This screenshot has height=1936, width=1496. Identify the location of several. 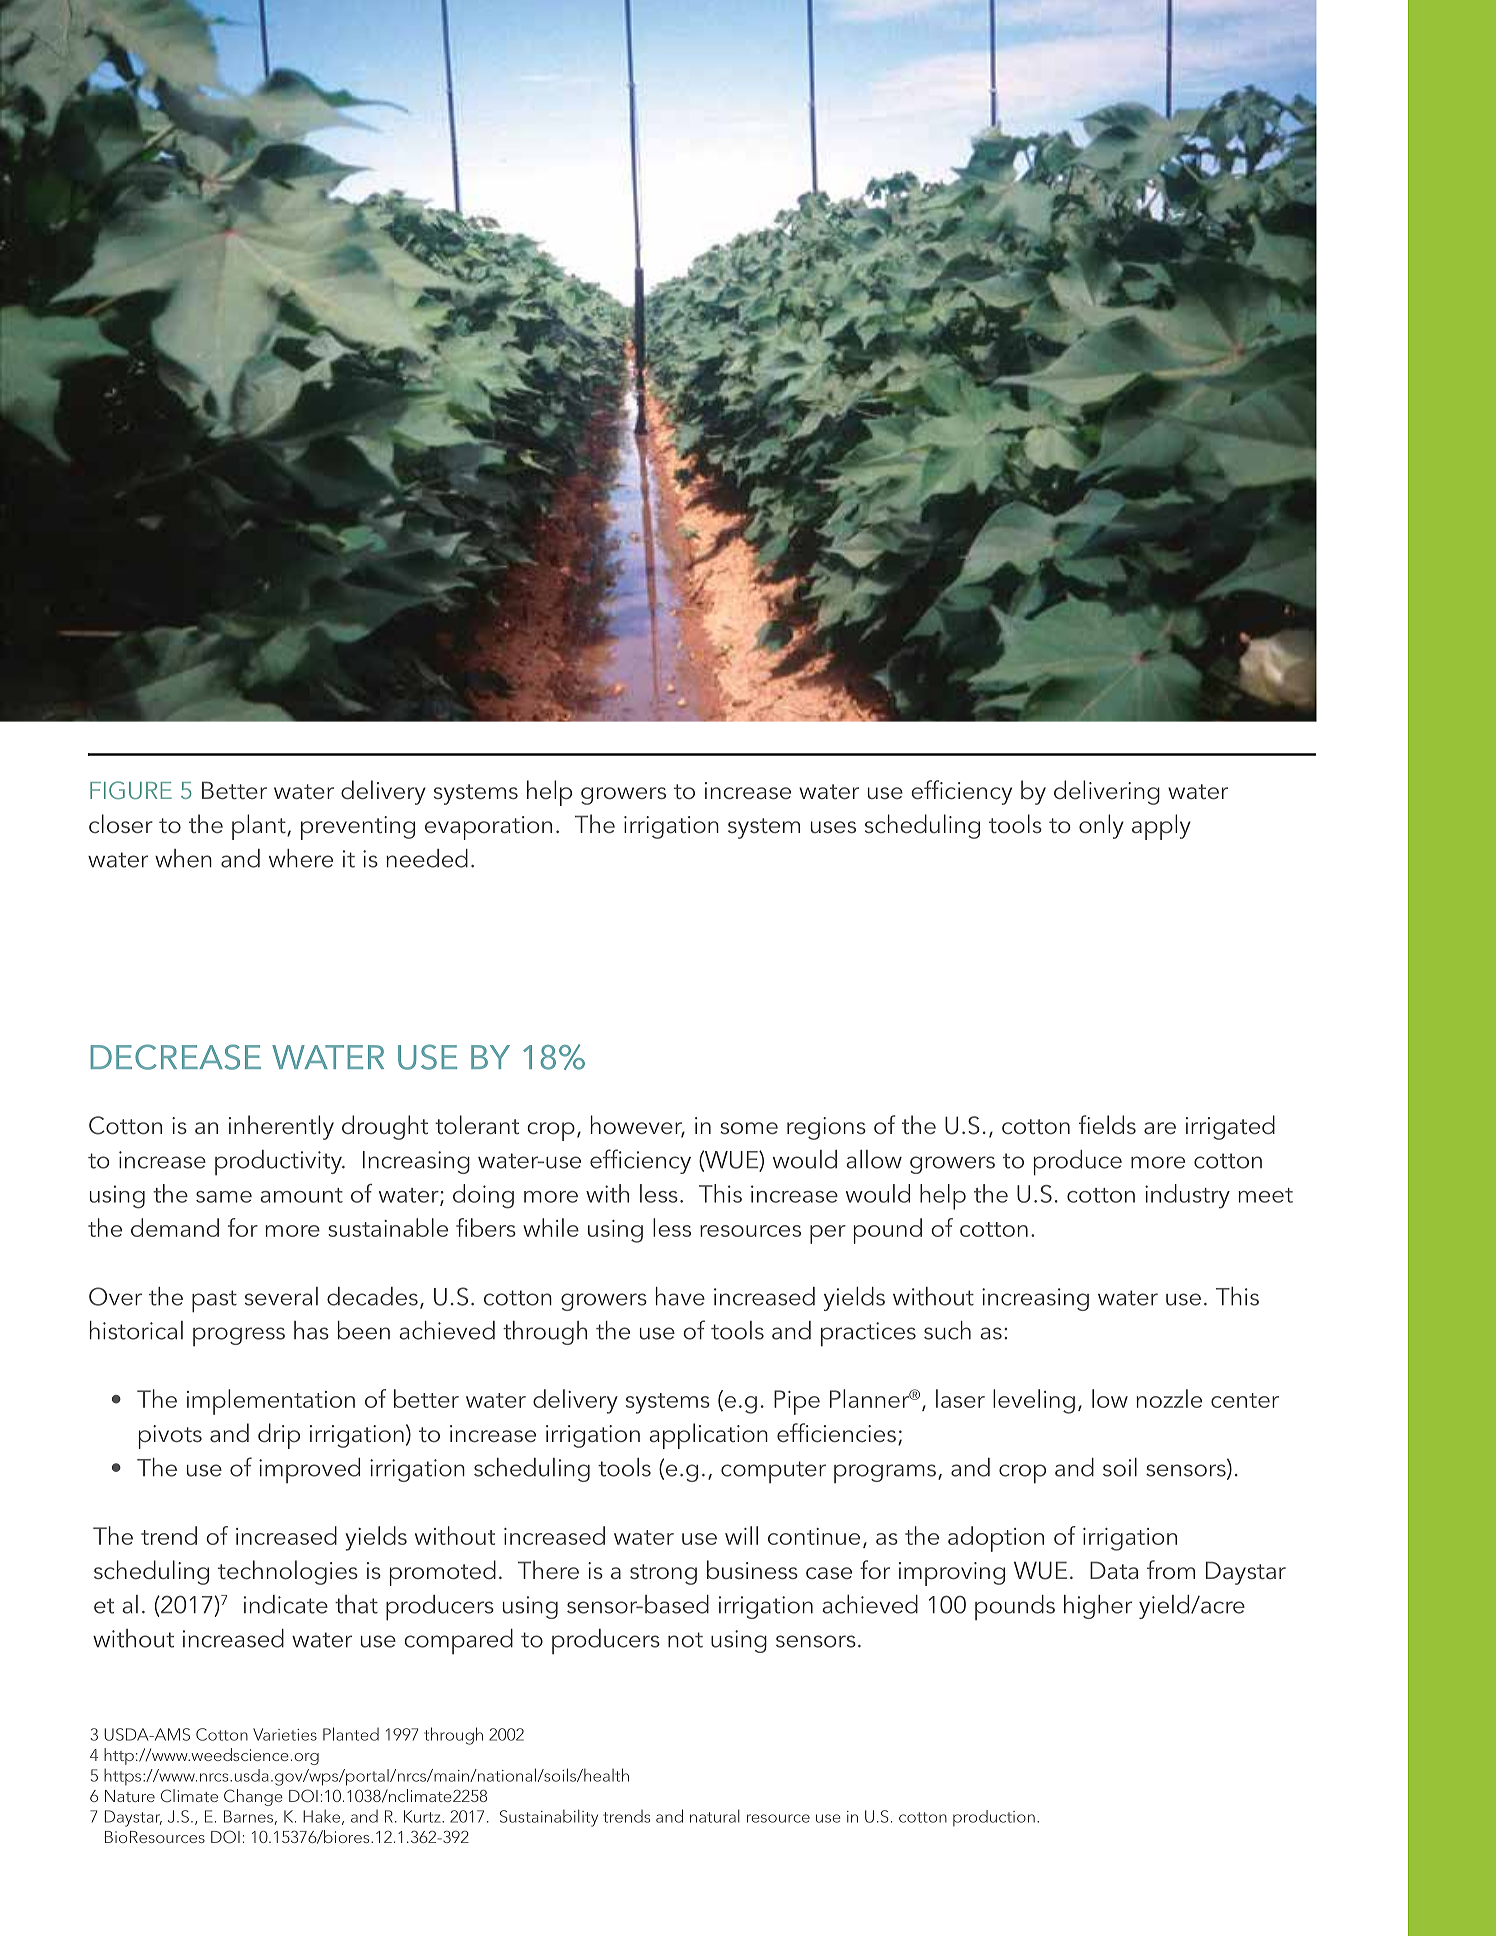
(281, 1296).
